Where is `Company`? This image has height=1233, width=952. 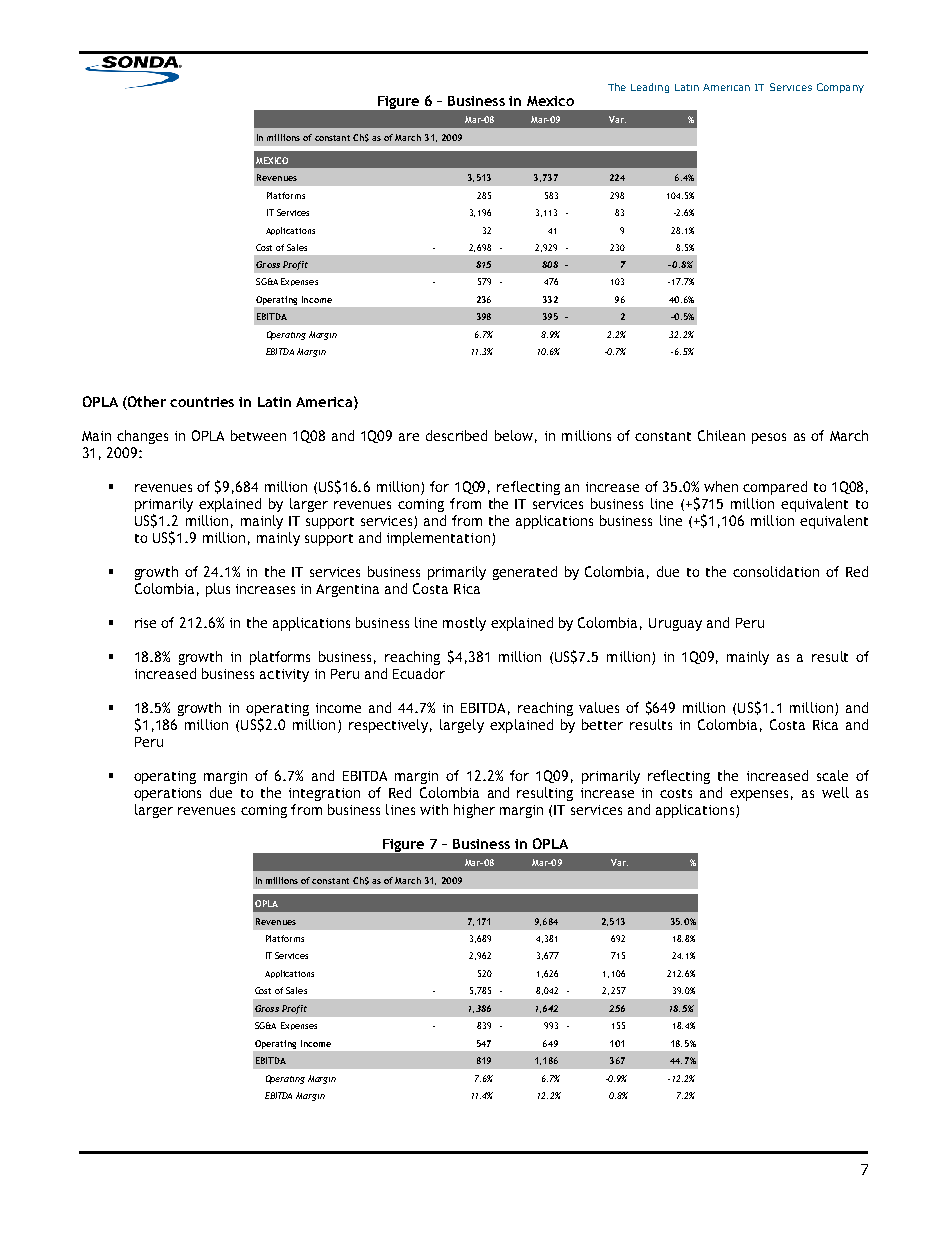 Company is located at coordinates (840, 88).
